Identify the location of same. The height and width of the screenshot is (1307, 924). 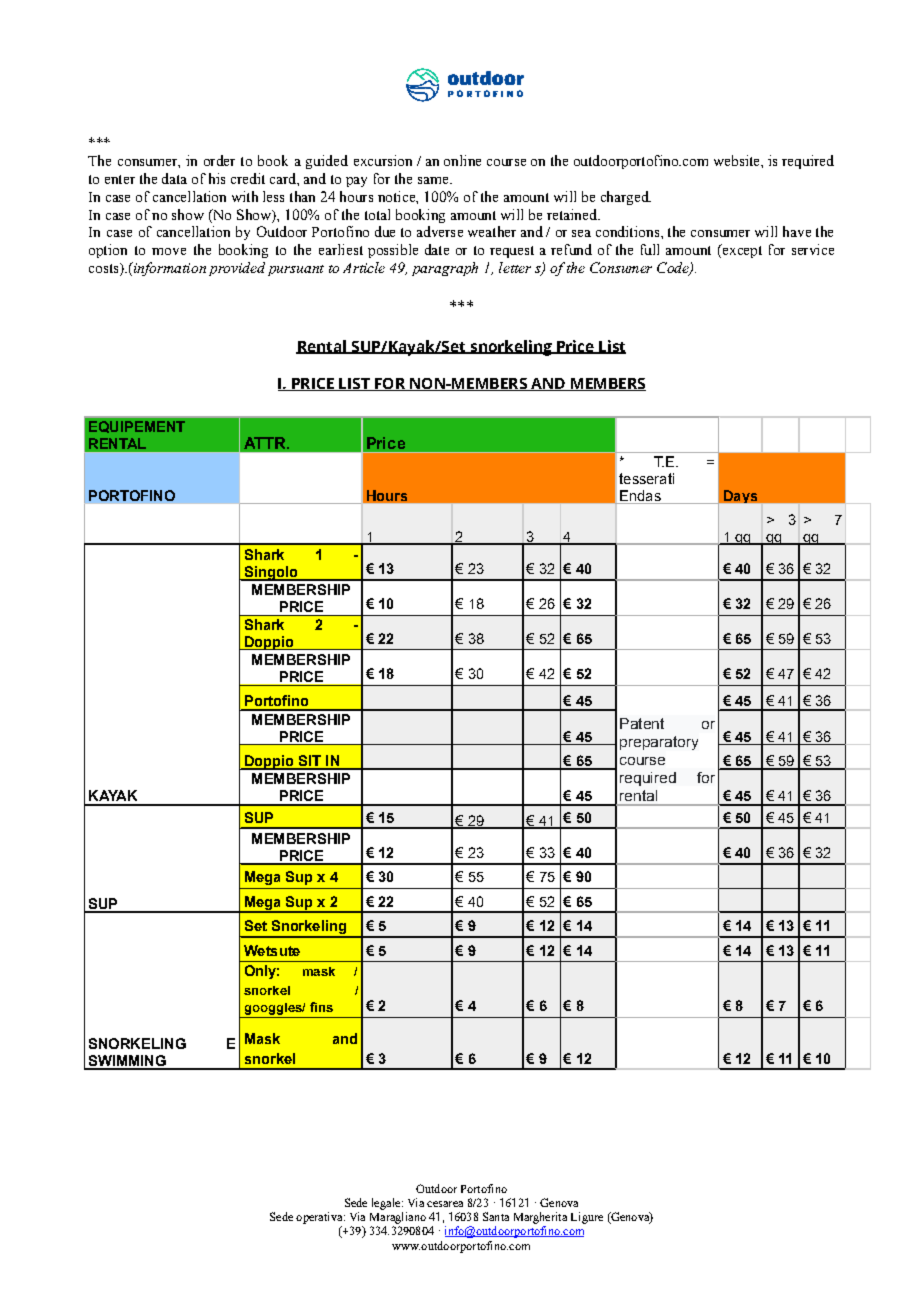
(434, 180).
